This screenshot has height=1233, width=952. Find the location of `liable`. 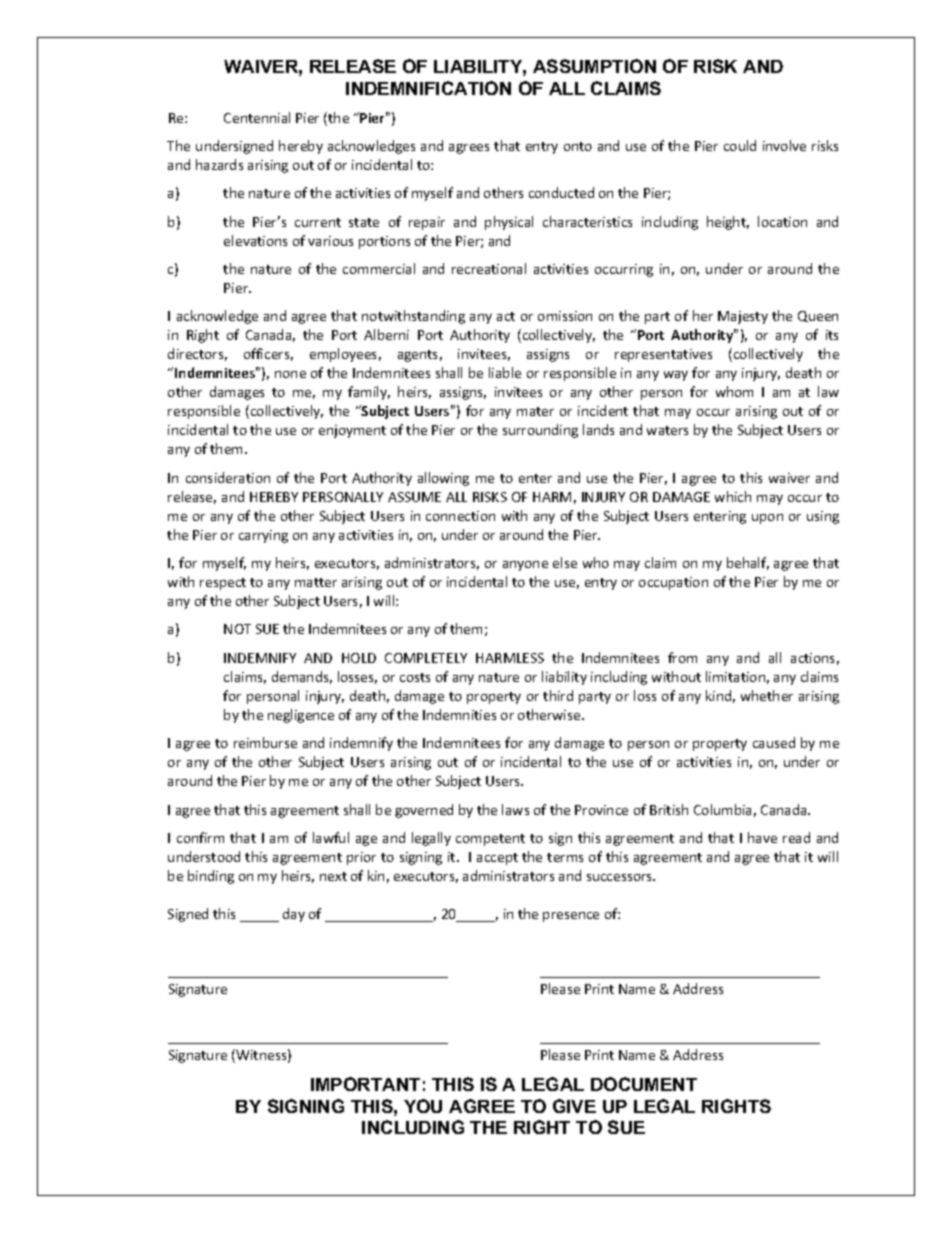

liable is located at coordinates (505, 372).
